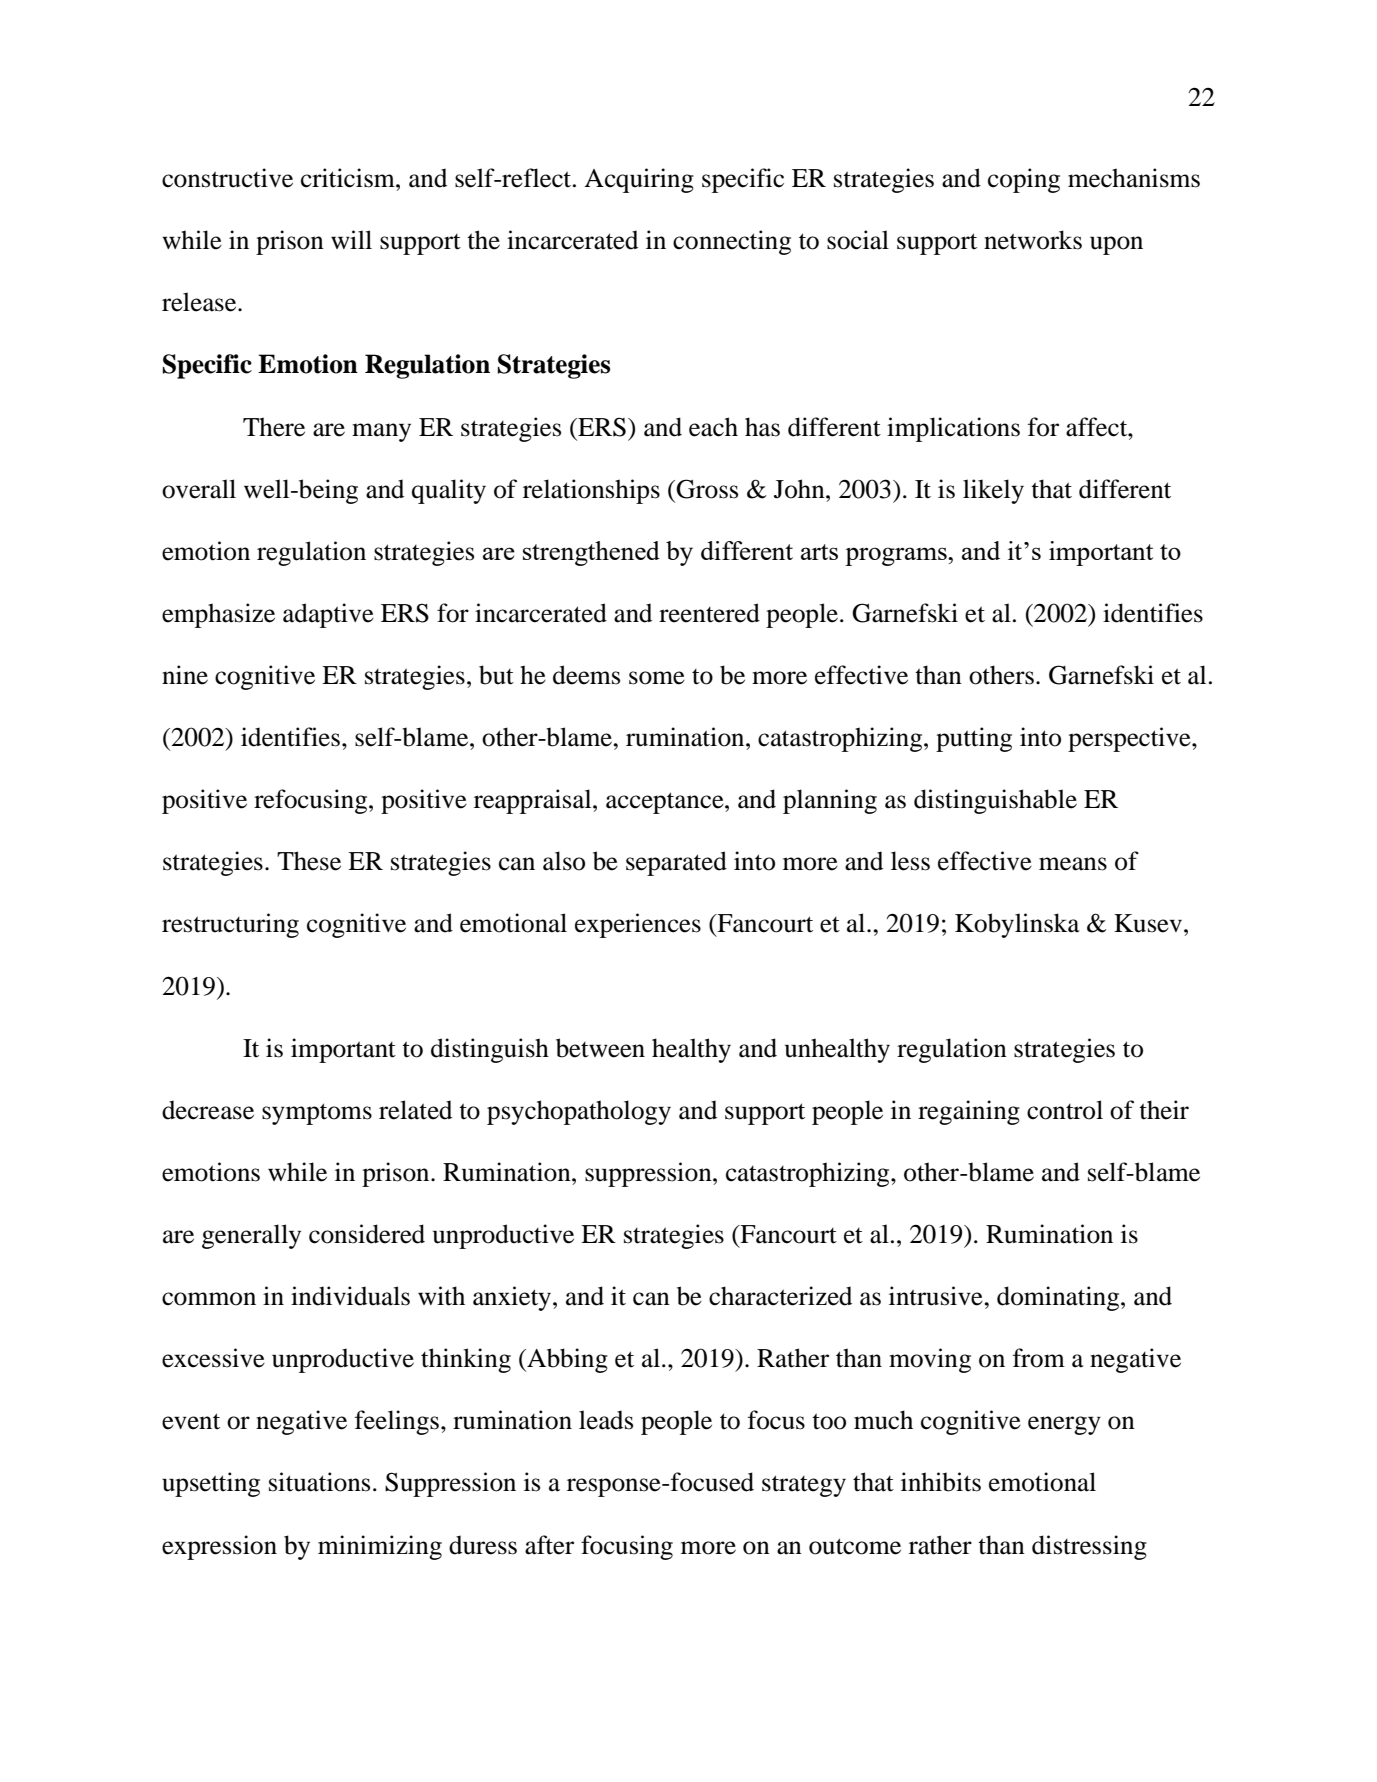 The width and height of the page is (1377, 1782). What do you see at coordinates (1073, 864) in the page?
I see `means` at bounding box center [1073, 864].
